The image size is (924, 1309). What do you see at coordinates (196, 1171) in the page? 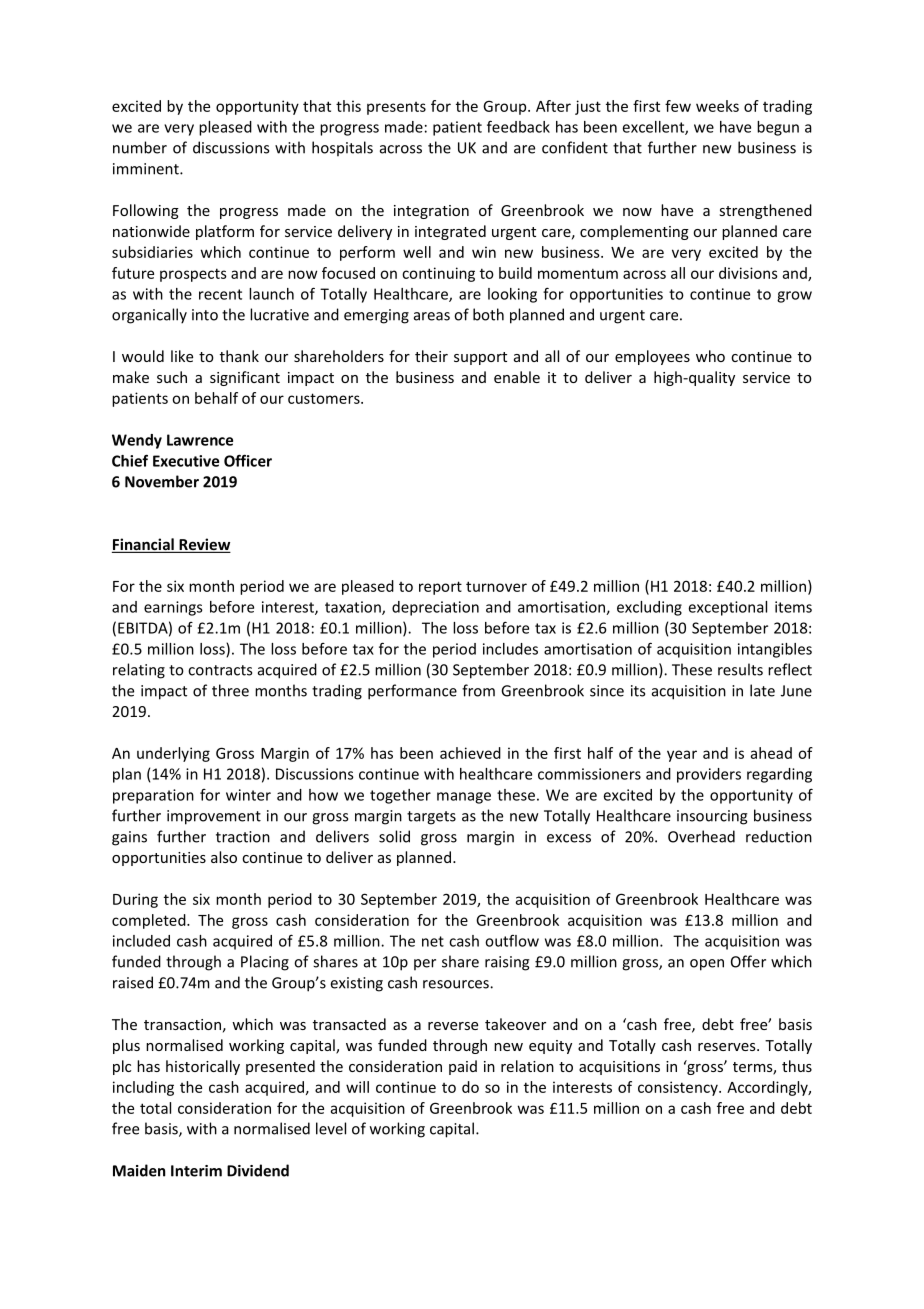
I see `Interim` at bounding box center [196, 1171].
